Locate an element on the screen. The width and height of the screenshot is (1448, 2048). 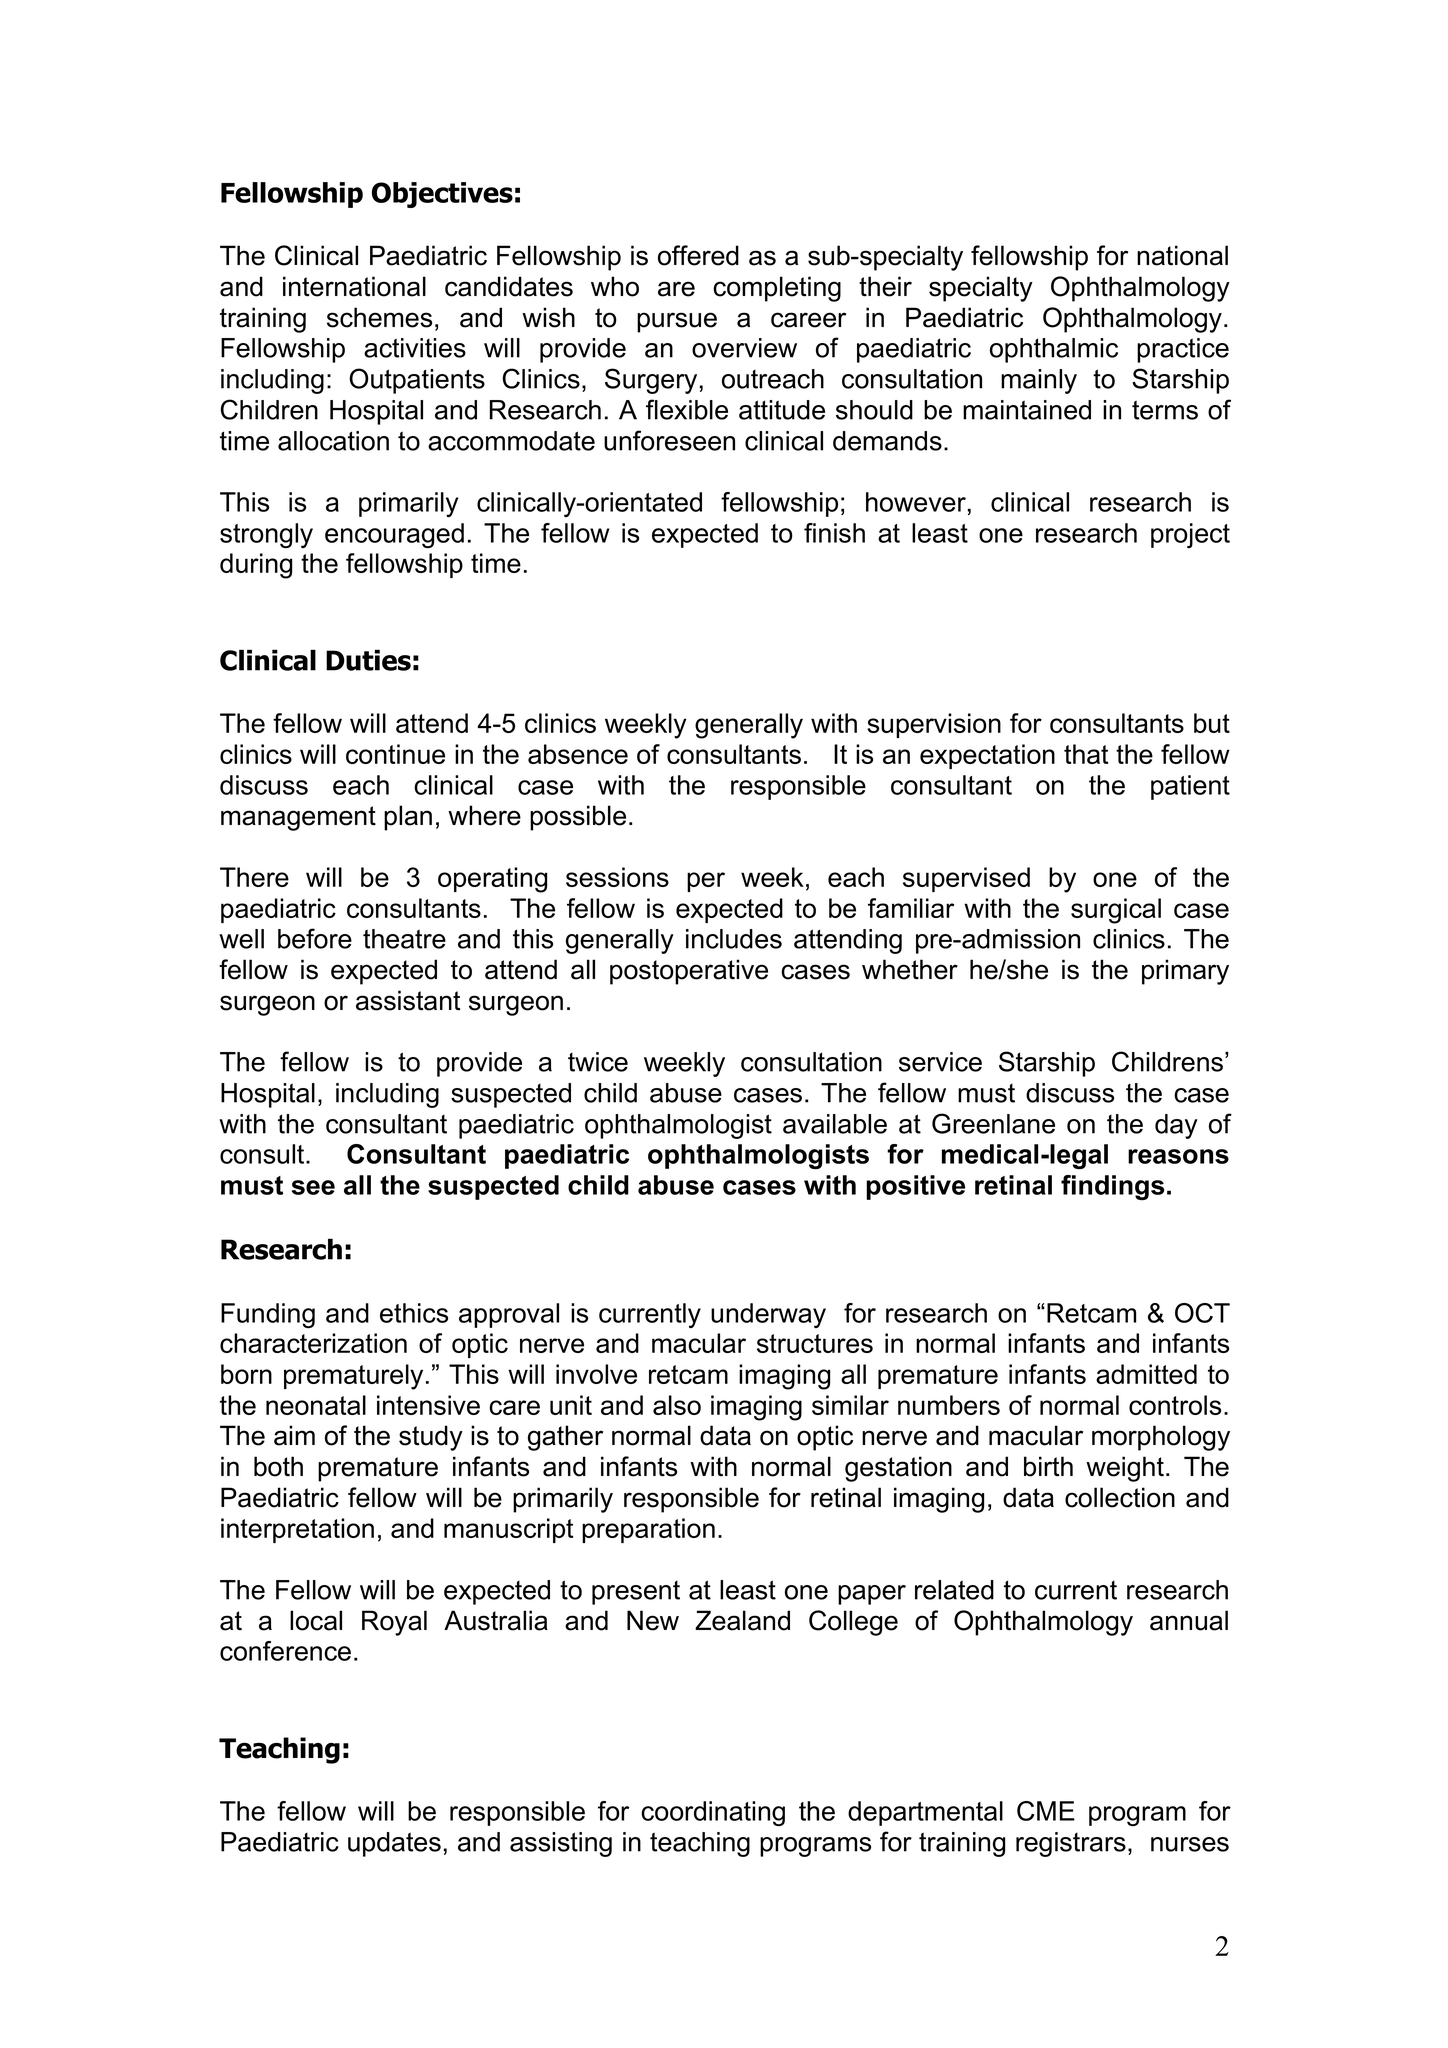
primary is located at coordinates (1185, 972).
